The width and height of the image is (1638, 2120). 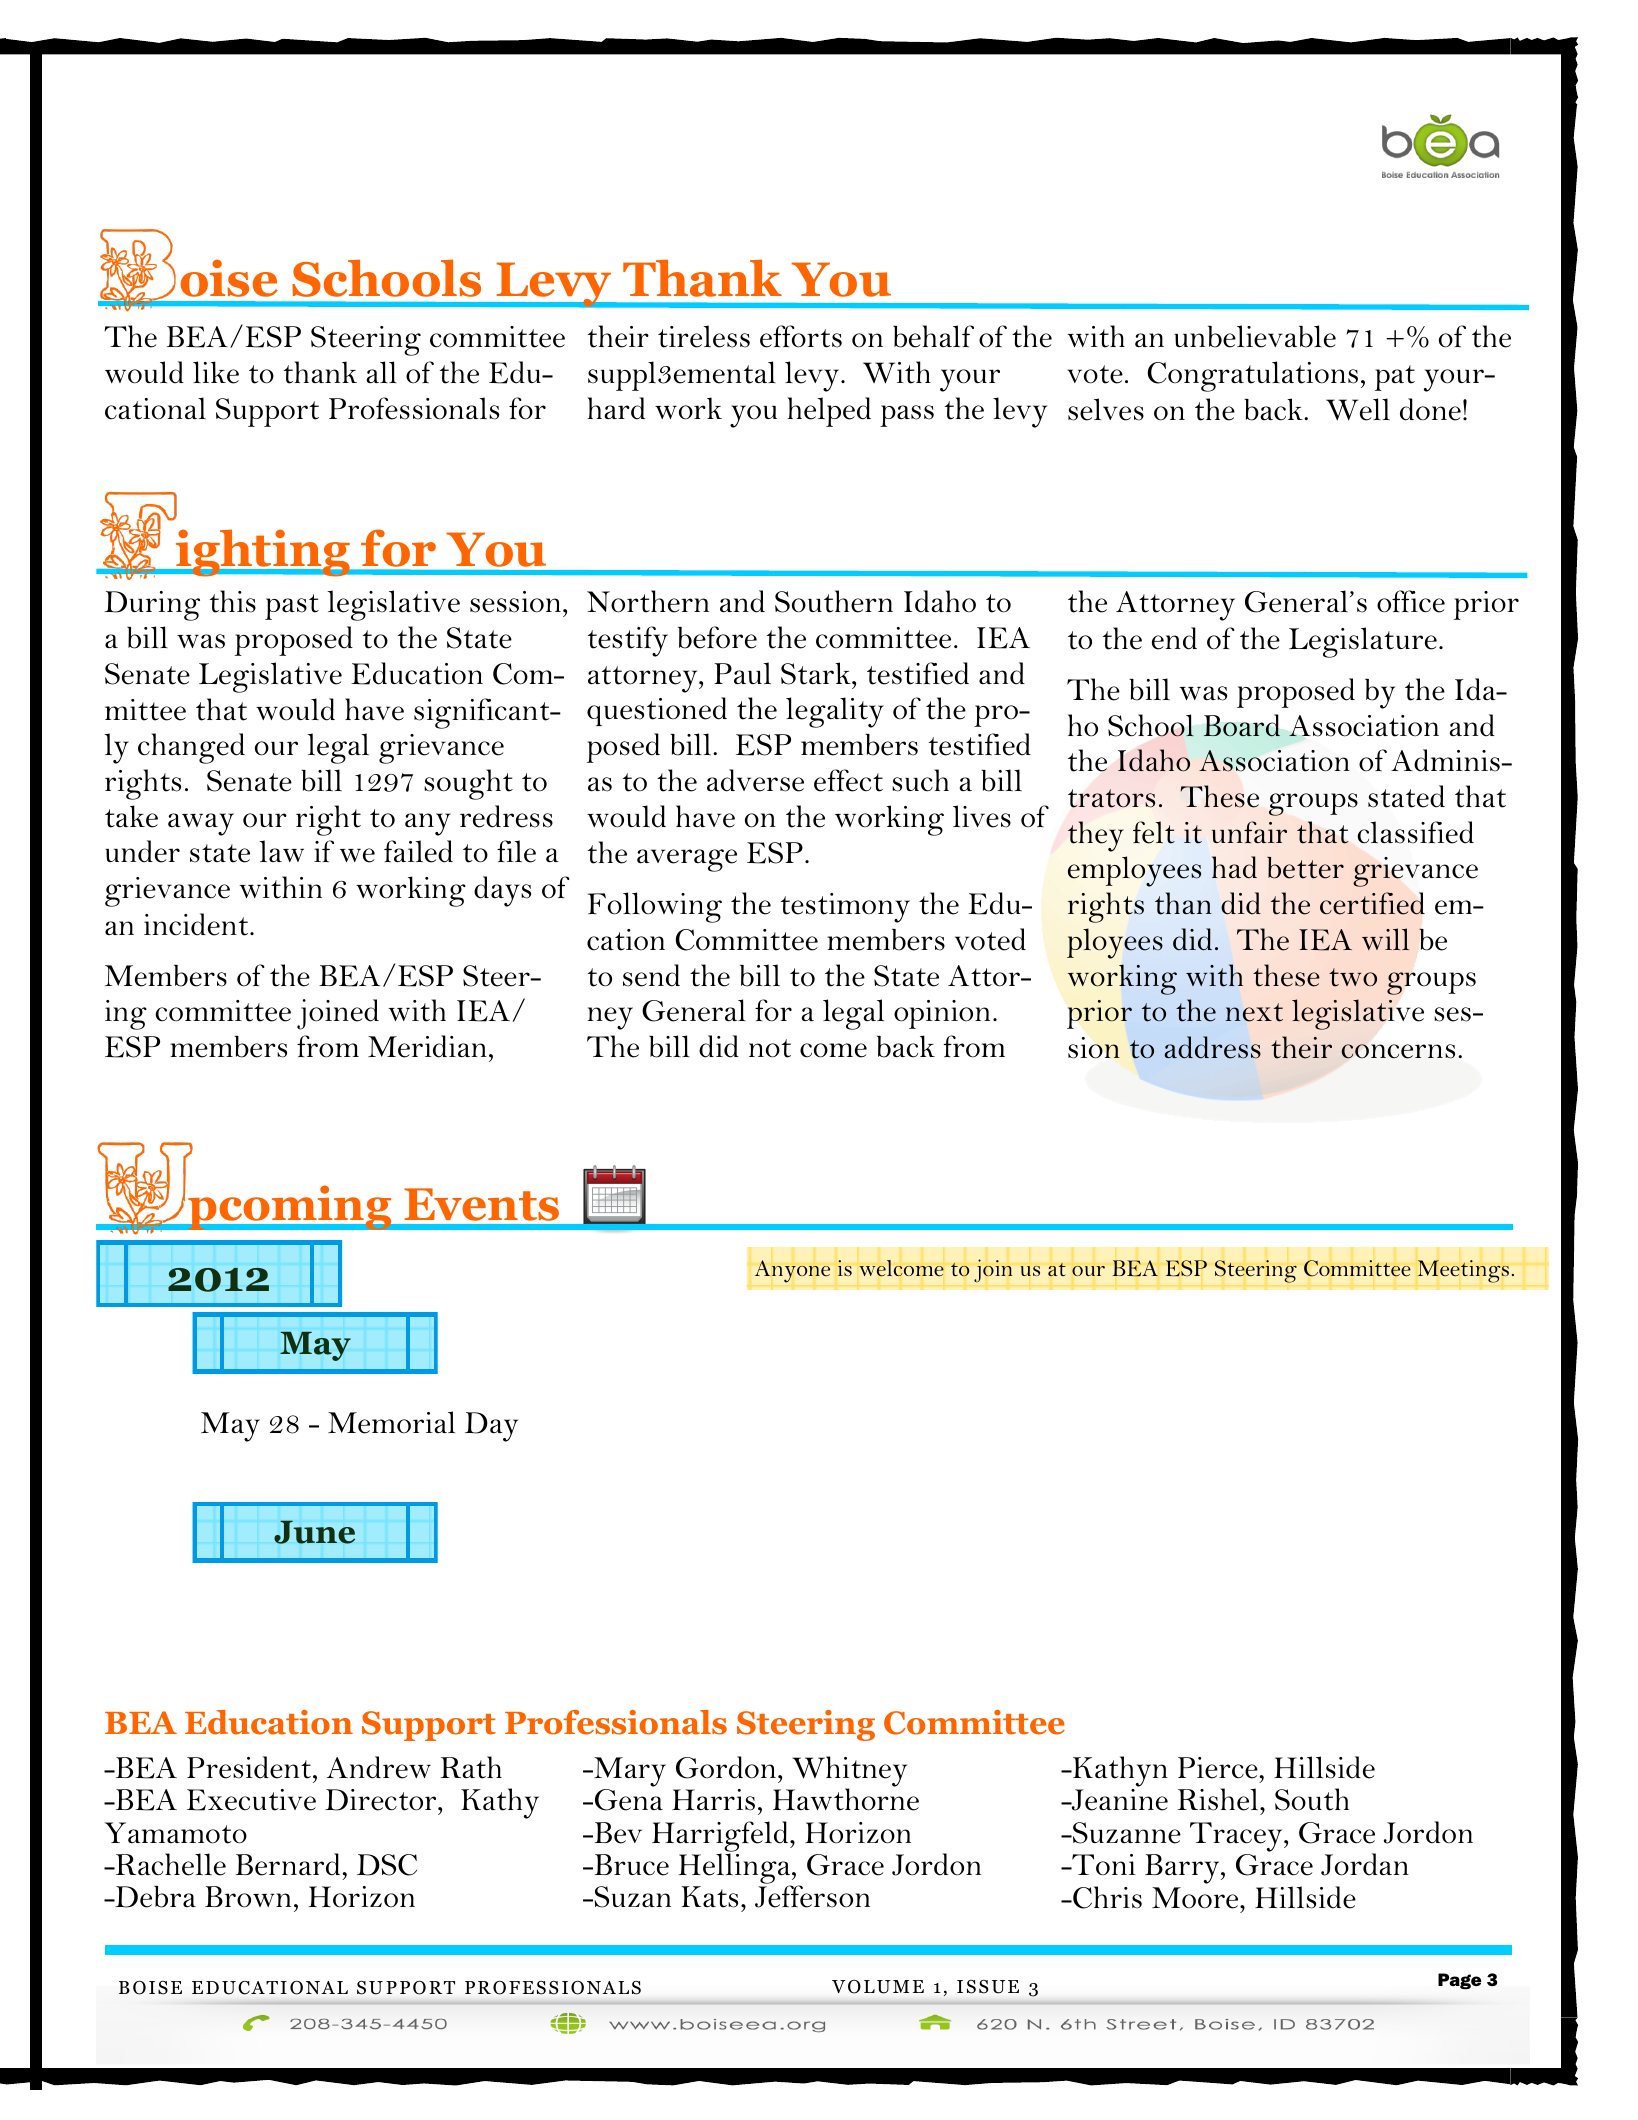 What do you see at coordinates (829, 412) in the image?
I see `helped` at bounding box center [829, 412].
